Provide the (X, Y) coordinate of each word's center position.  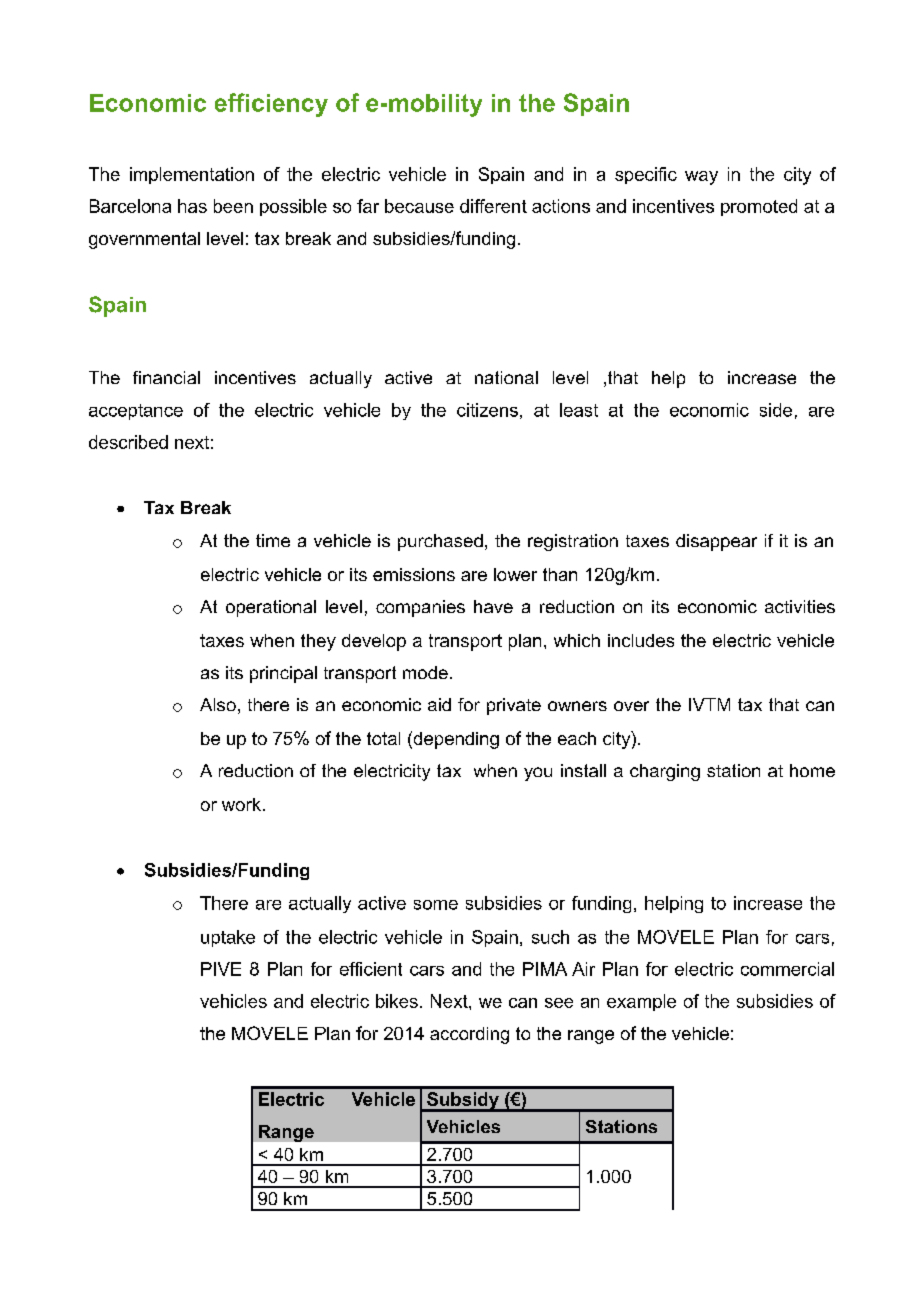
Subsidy (463, 1102)
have (493, 606)
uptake (228, 938)
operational (271, 608)
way (701, 178)
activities (800, 606)
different (493, 206)
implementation (192, 175)
